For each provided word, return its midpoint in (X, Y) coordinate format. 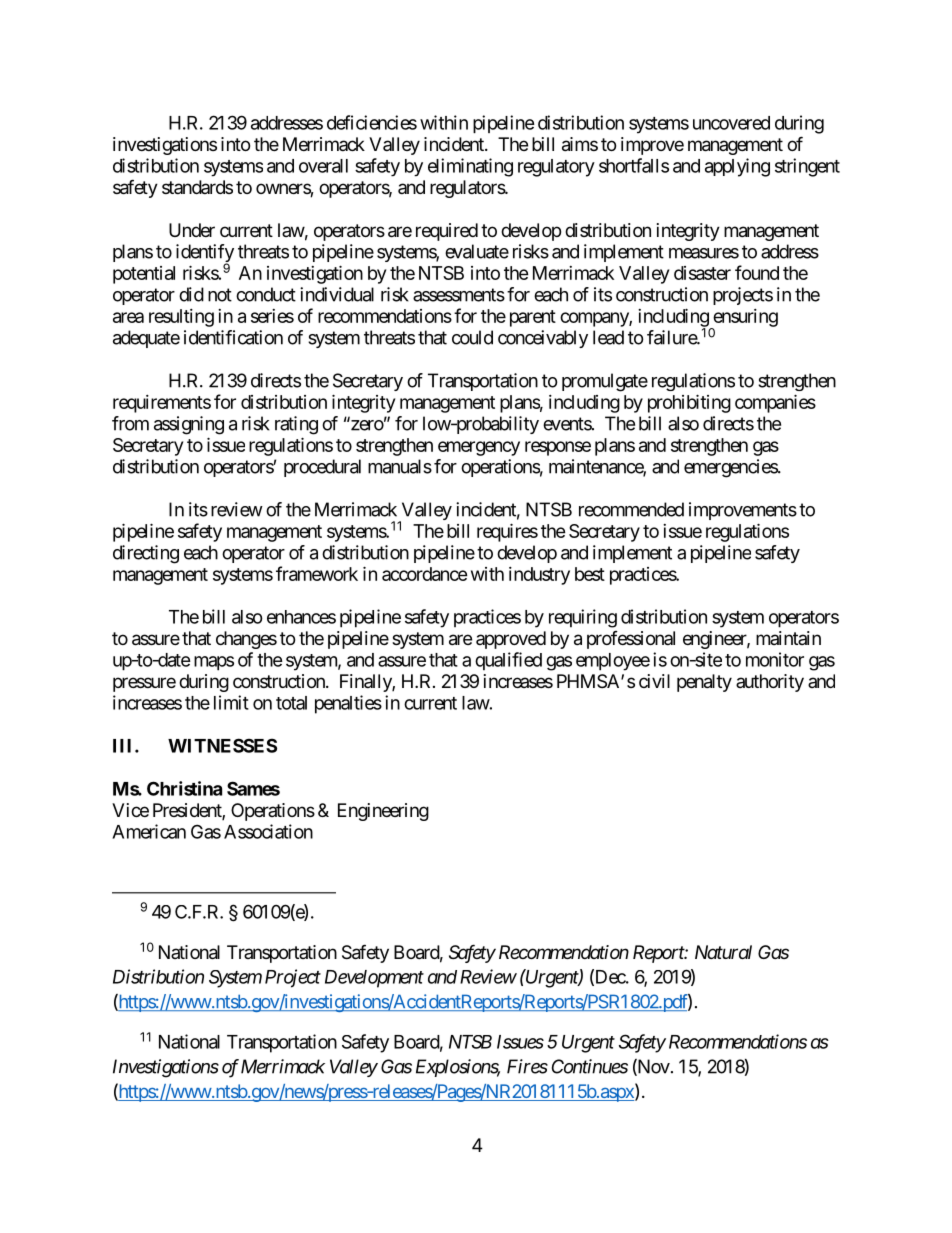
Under (192, 230)
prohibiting (689, 403)
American (149, 831)
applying (737, 167)
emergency (479, 448)
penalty (704, 683)
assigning (189, 425)
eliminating (470, 167)
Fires (527, 1066)
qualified (508, 661)
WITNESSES (222, 745)
